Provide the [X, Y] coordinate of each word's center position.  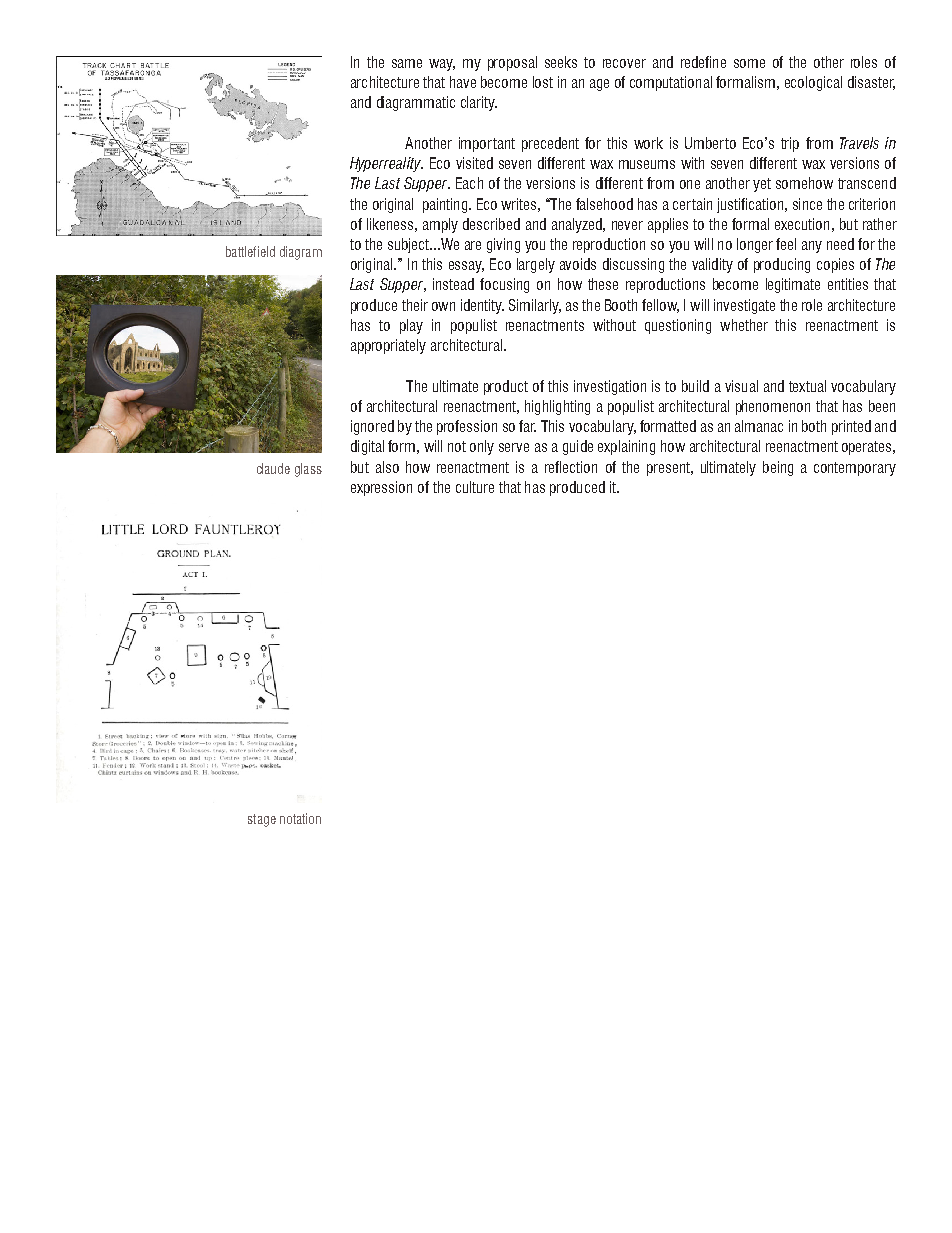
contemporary [855, 469]
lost [543, 82]
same [407, 63]
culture [475, 487]
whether [744, 325]
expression [381, 488]
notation [300, 818]
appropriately [388, 346]
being [778, 468]
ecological [813, 83]
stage [262, 820]
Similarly [535, 306]
